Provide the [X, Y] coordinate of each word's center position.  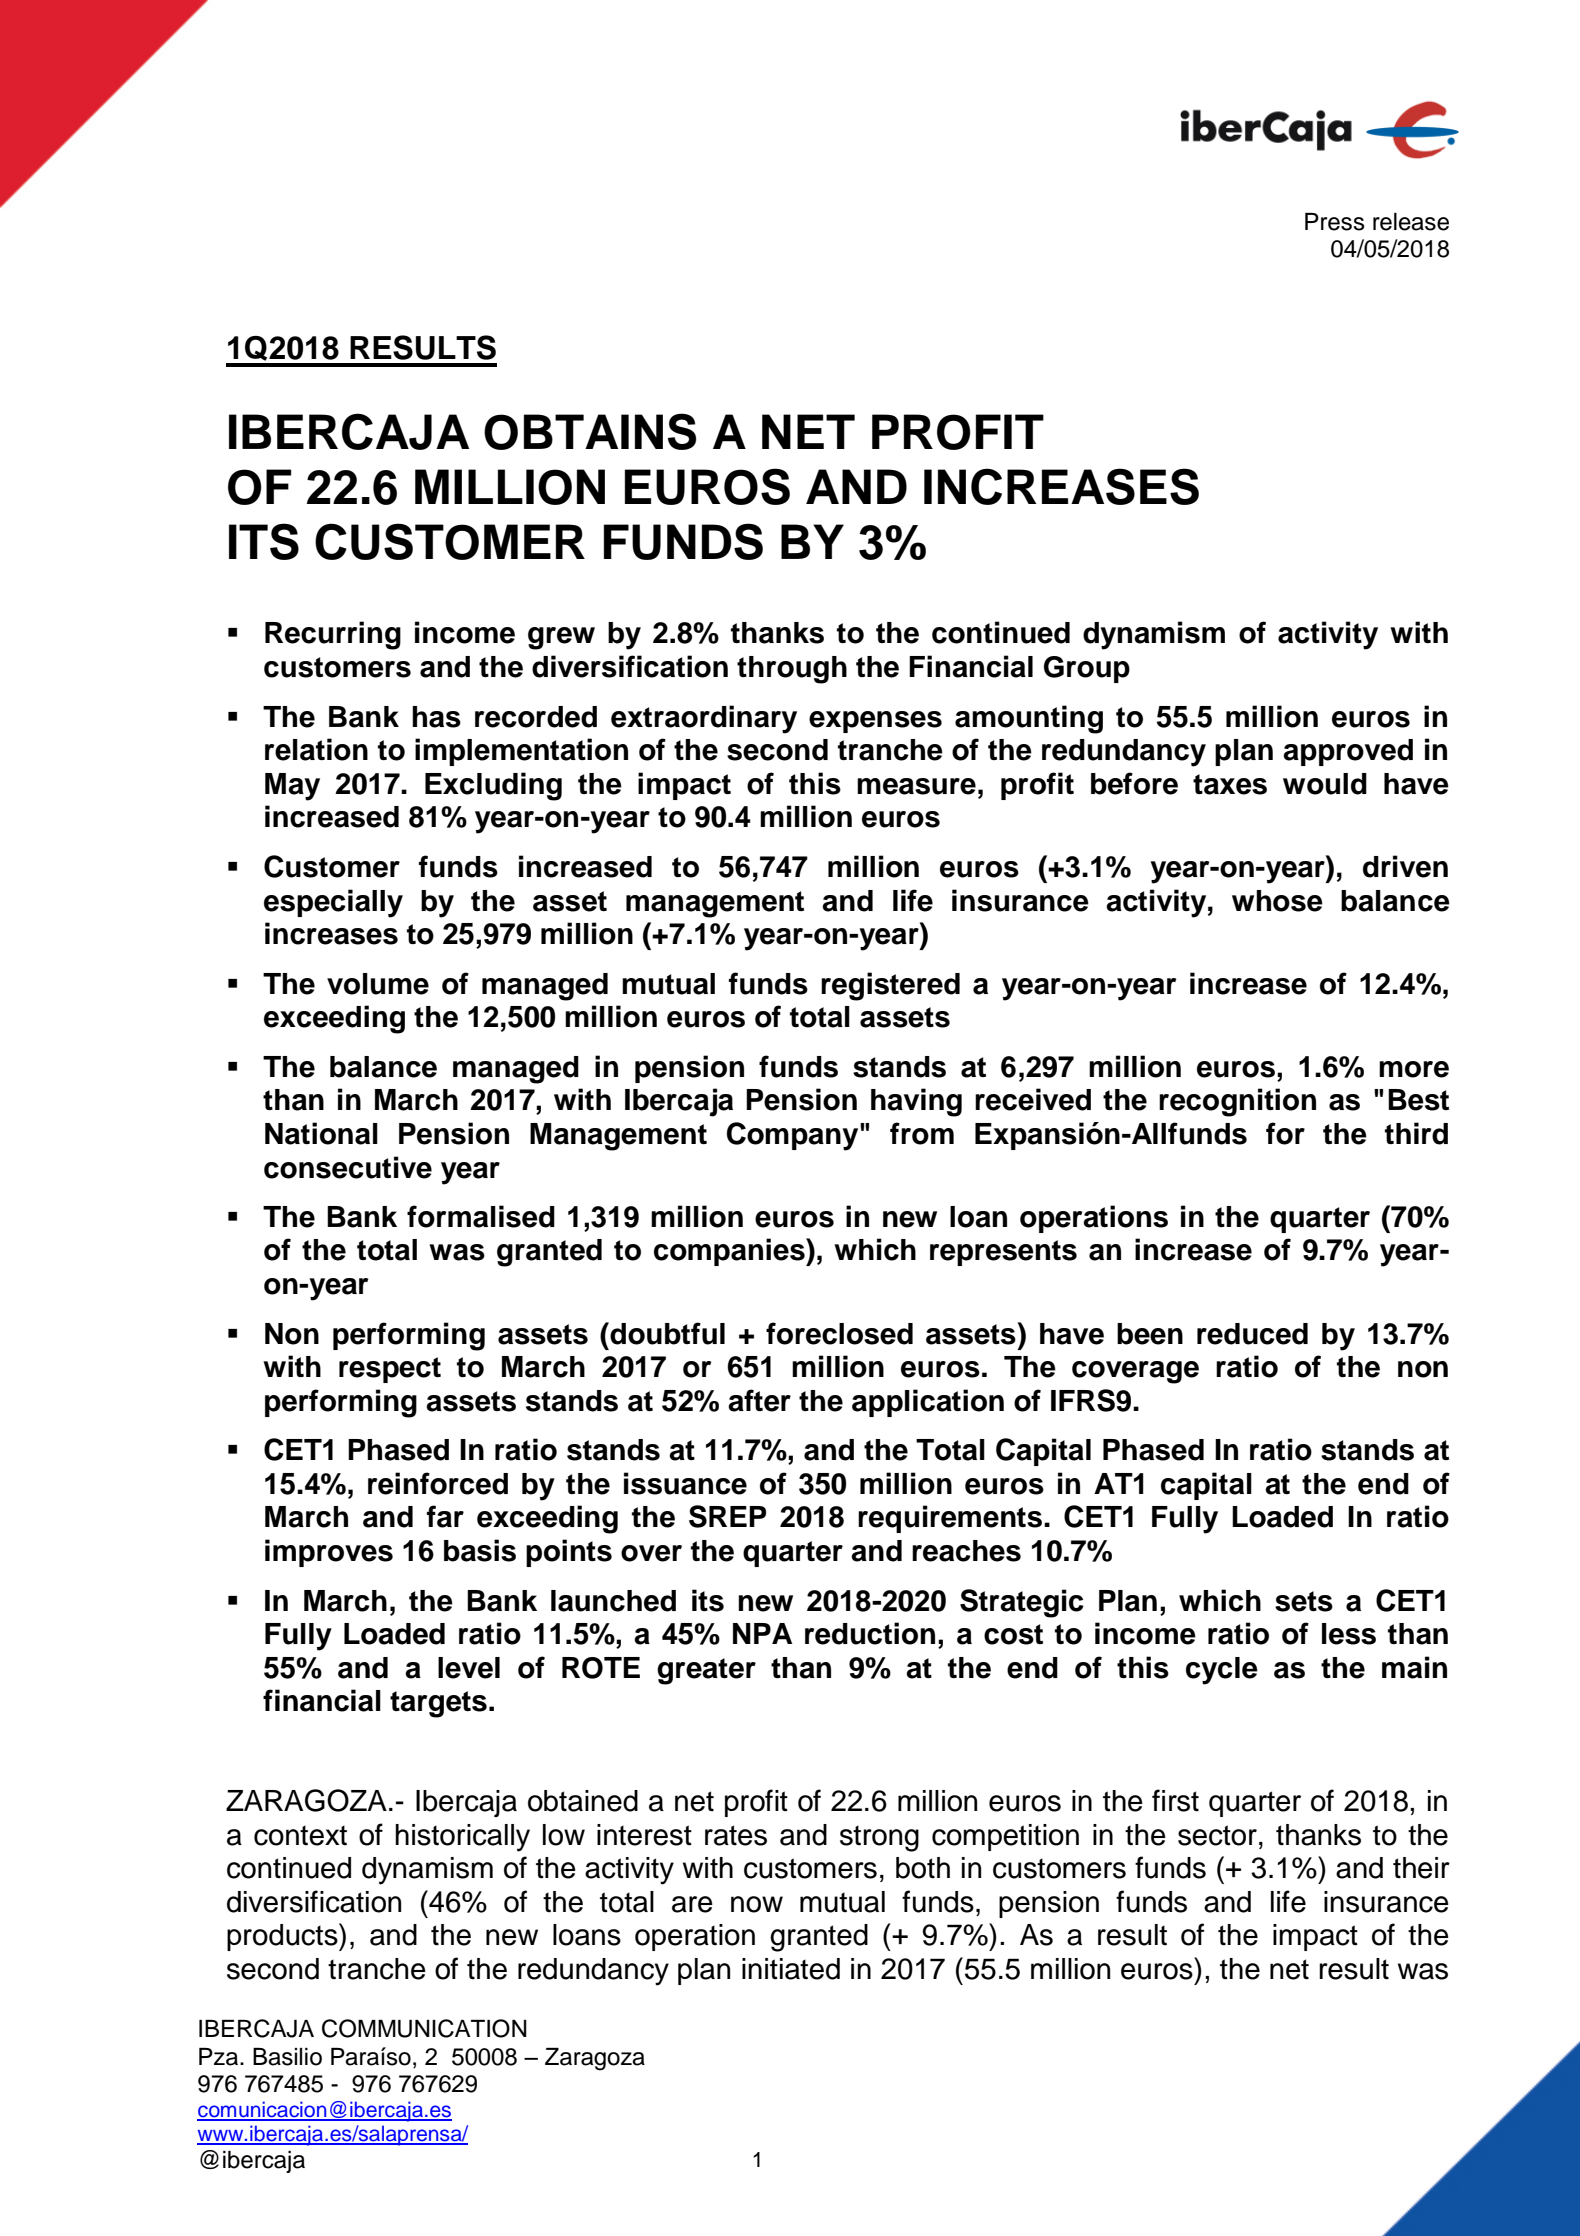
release [1411, 222]
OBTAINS [590, 431]
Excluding [493, 786]
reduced [1252, 1334]
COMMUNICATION [424, 2028]
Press [1334, 222]
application [928, 1403]
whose [1277, 901]
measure [916, 786]
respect [390, 1370]
